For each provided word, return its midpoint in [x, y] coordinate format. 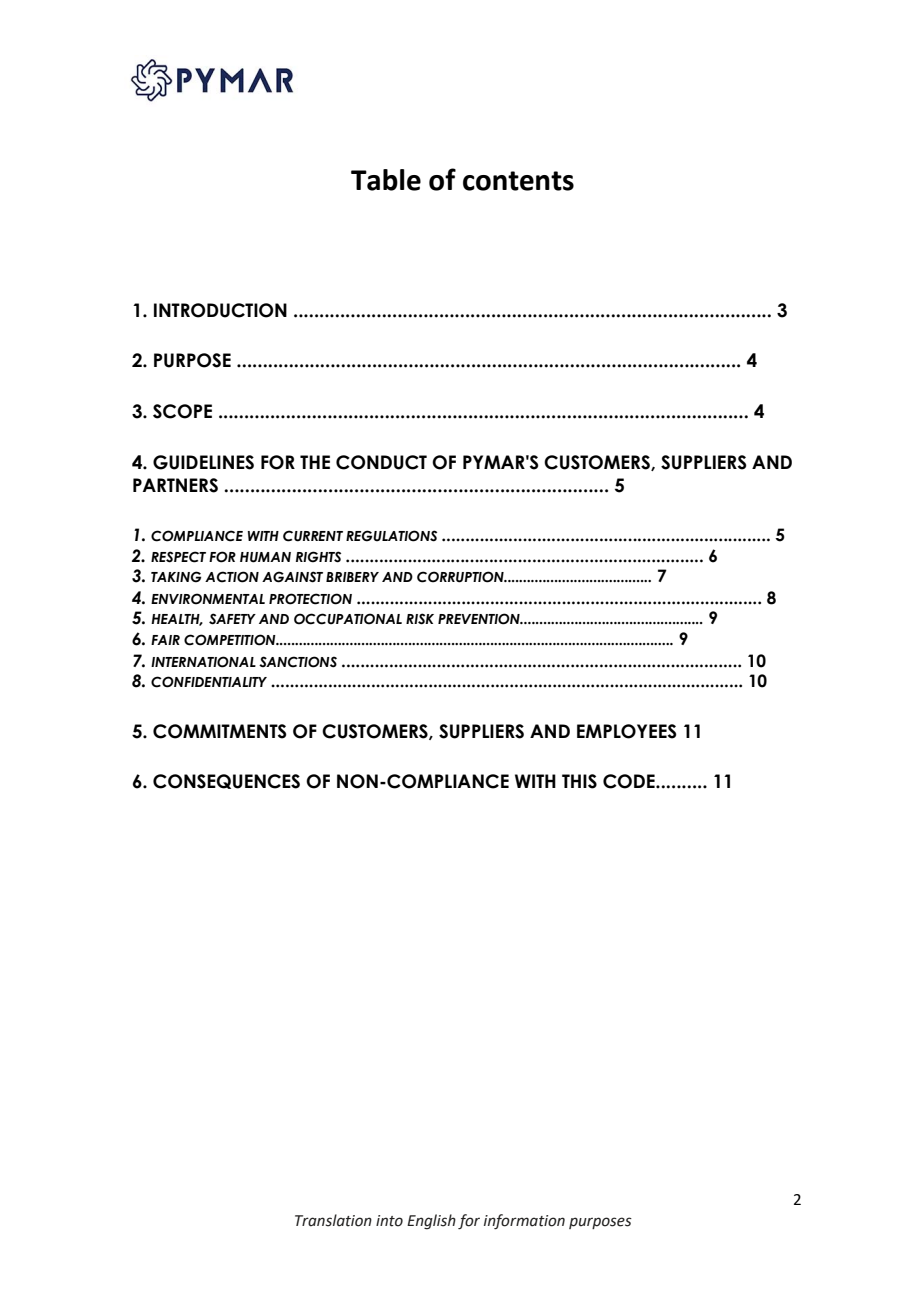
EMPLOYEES [627, 731]
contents [518, 181]
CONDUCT [381, 462]
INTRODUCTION [220, 310]
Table [386, 180]
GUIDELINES [203, 462]
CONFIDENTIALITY [209, 682]
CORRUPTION [461, 577]
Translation [333, 1220]
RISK [420, 619]
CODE [630, 781]
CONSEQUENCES [226, 781]
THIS [579, 781]
